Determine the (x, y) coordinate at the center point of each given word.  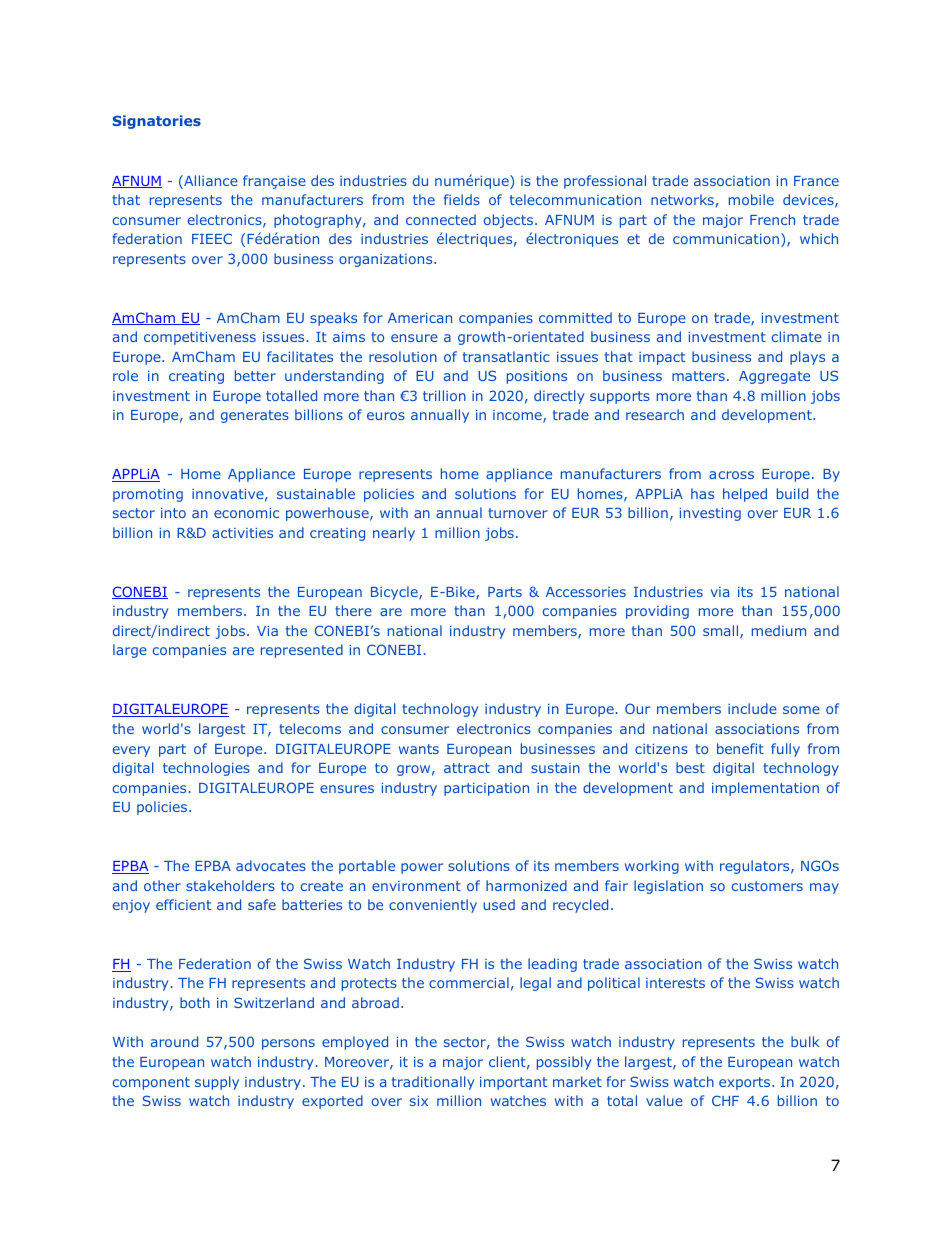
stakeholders (230, 885)
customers (767, 886)
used (499, 904)
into (173, 513)
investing (710, 514)
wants (419, 749)
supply (217, 1083)
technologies (206, 769)
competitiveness (200, 338)
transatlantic (506, 356)
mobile (751, 199)
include (752, 708)
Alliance (210, 182)
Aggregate (774, 377)
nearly (394, 534)
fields (462, 199)
